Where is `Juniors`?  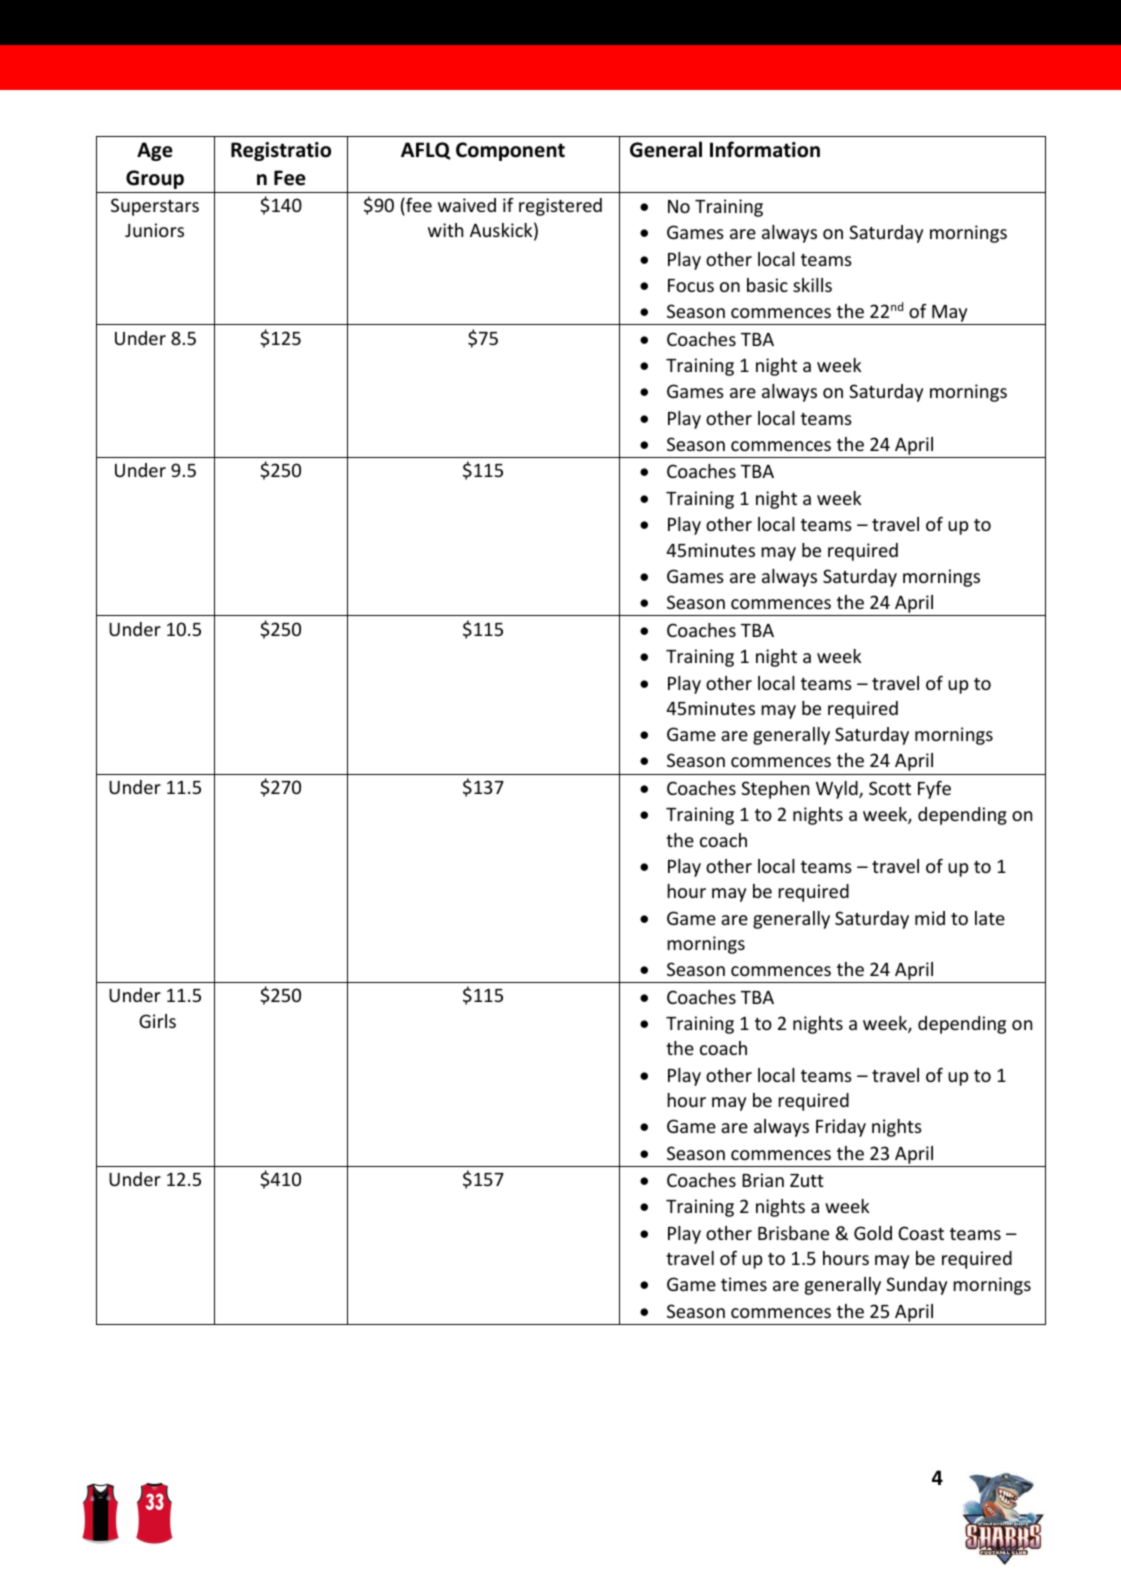 Juniors is located at coordinates (154, 230).
